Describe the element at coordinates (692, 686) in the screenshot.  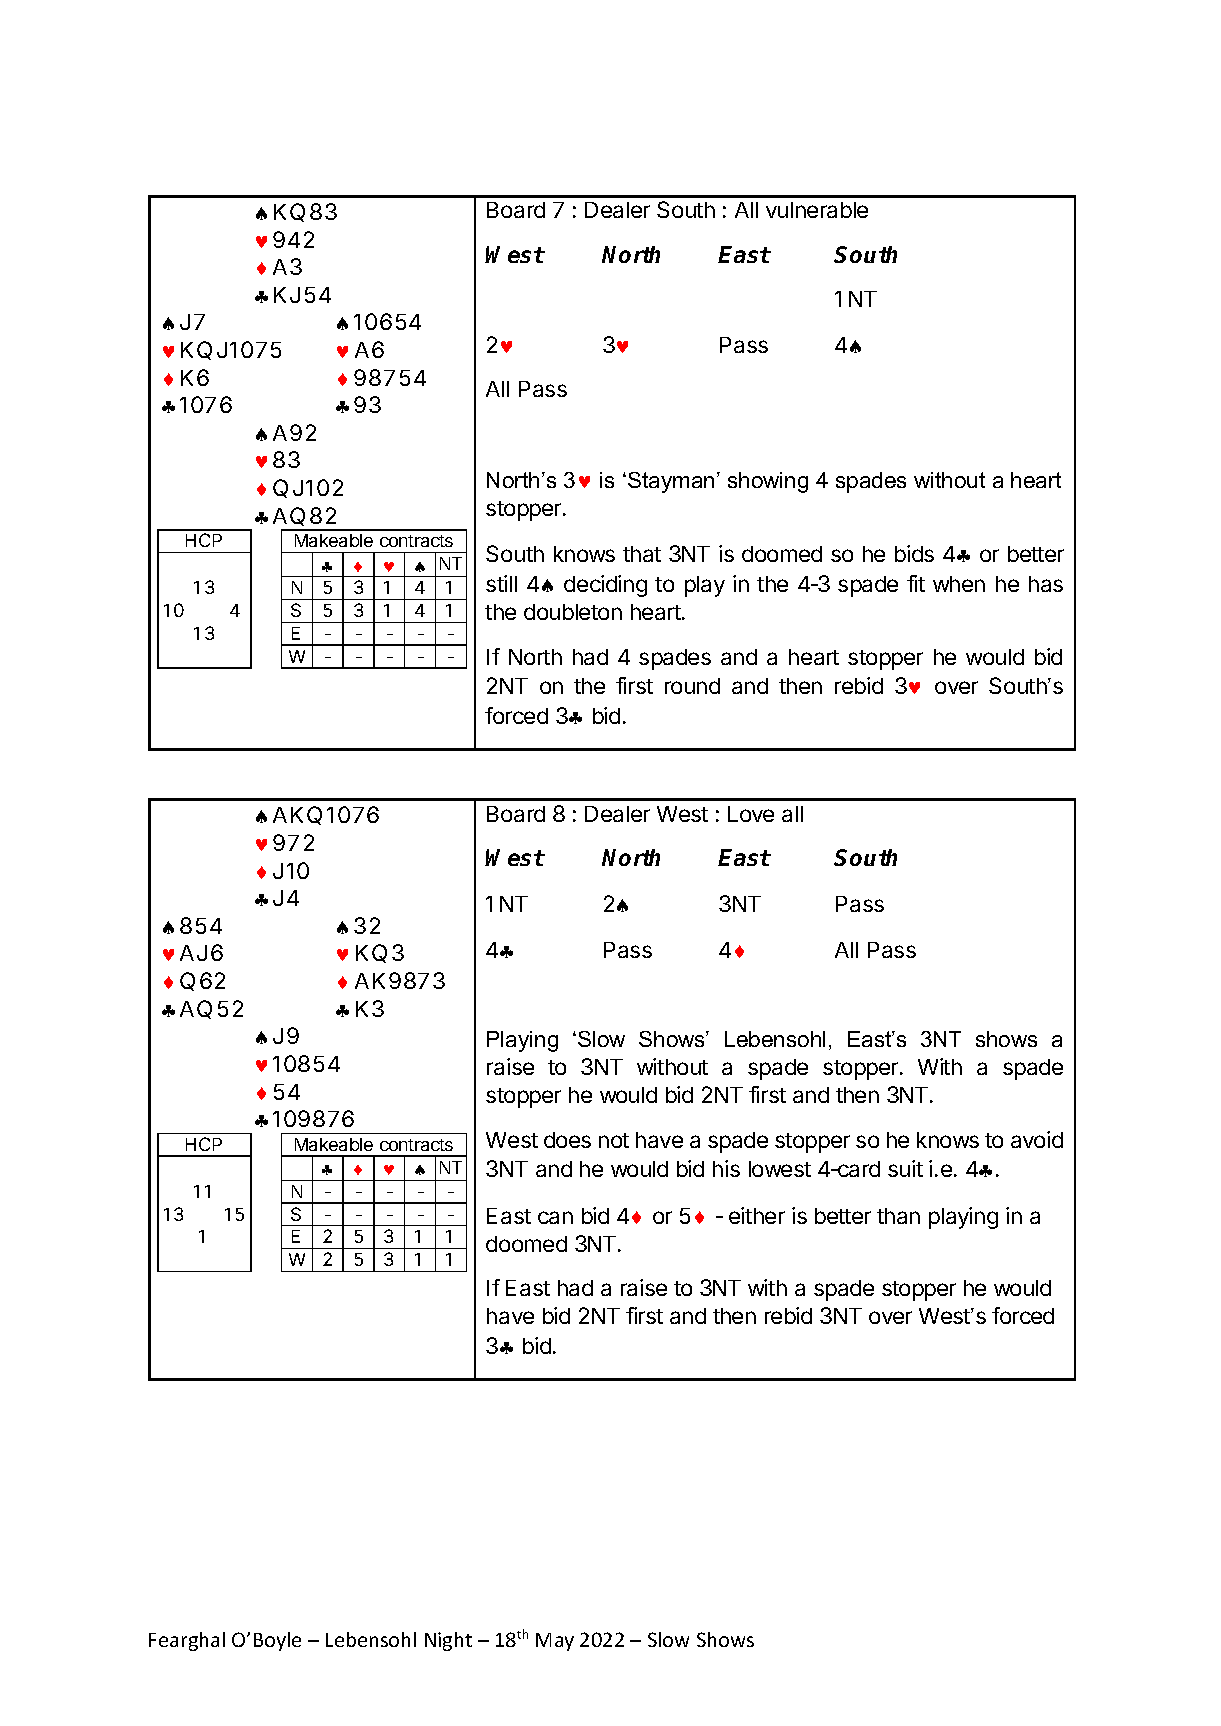
I see `round` at that location.
